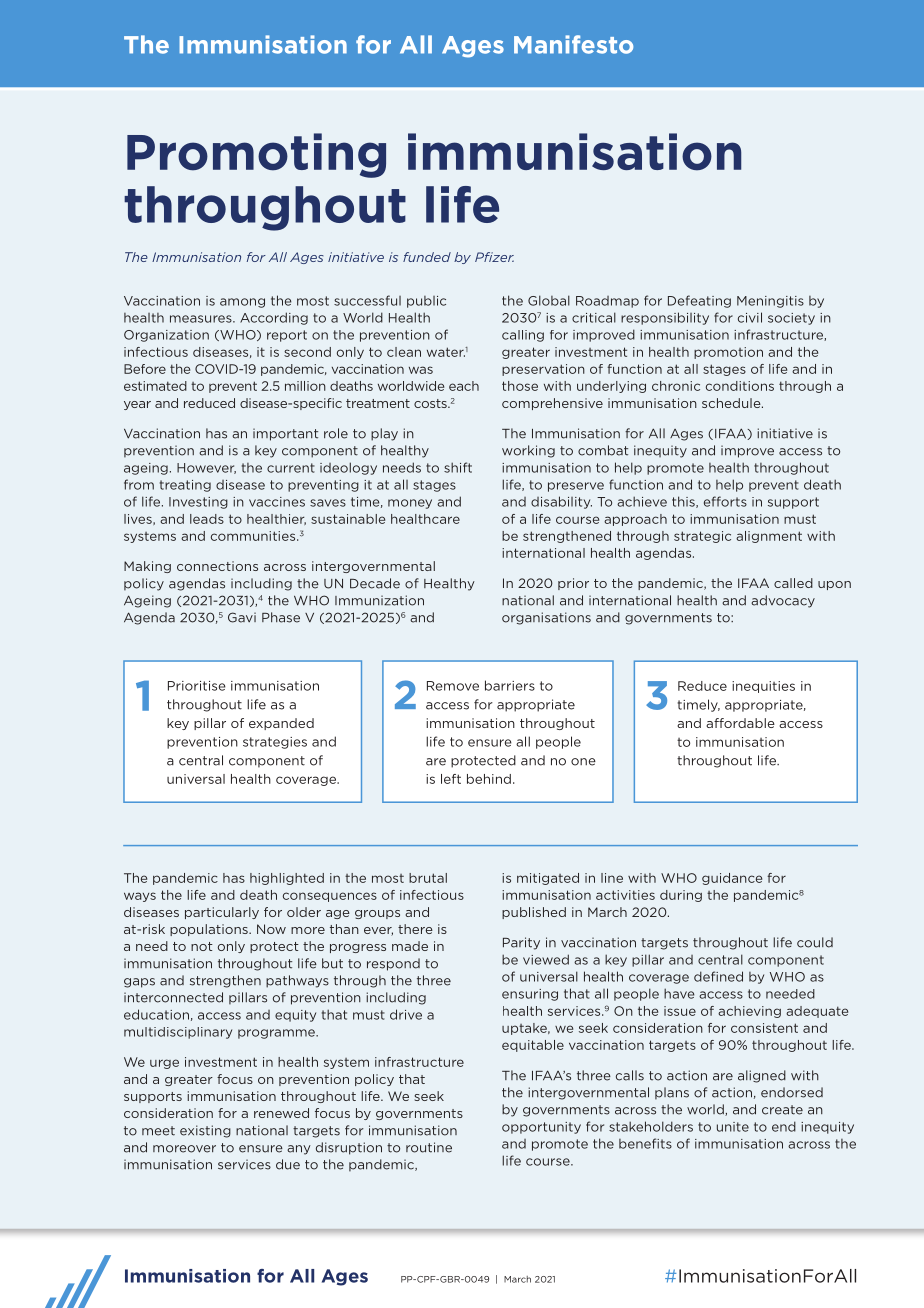 This document has height=1308, width=924. What do you see at coordinates (256, 155) in the document?
I see `Promoting` at bounding box center [256, 155].
